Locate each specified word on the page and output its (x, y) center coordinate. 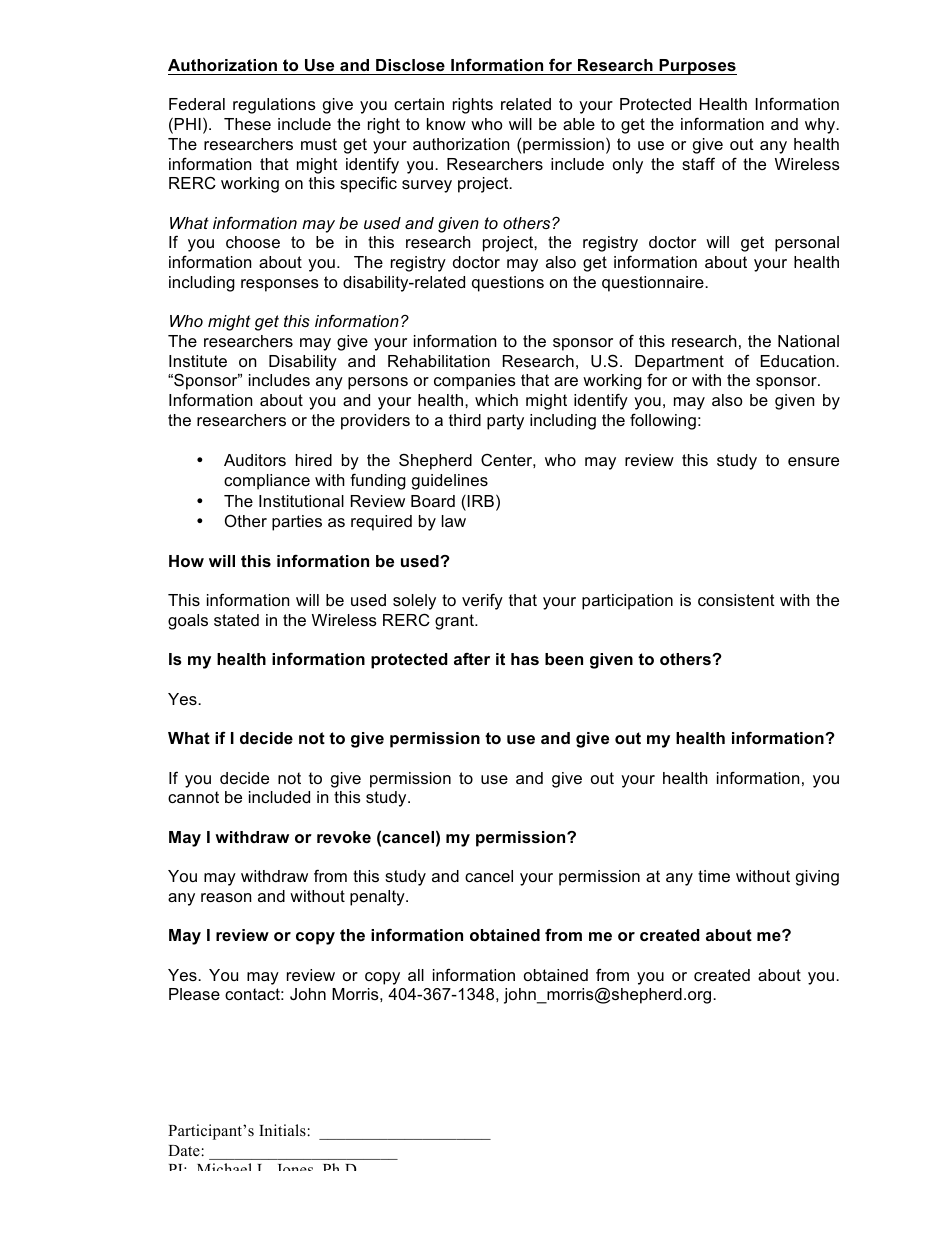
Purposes (697, 67)
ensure (813, 461)
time (714, 876)
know (446, 124)
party (505, 422)
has (525, 659)
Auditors (255, 460)
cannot (193, 797)
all (416, 975)
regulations (274, 106)
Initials (282, 1130)
